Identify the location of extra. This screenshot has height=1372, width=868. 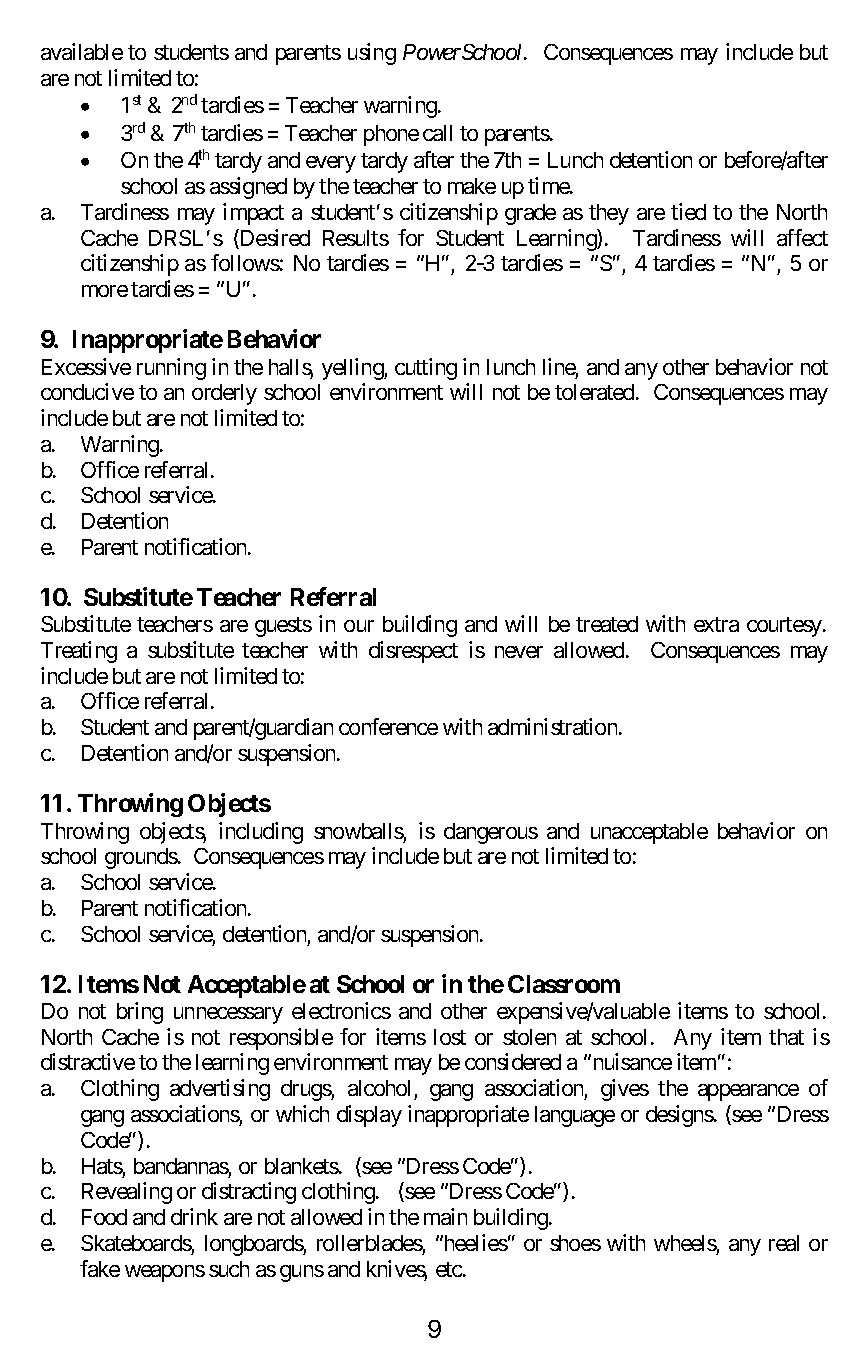
(716, 624).
